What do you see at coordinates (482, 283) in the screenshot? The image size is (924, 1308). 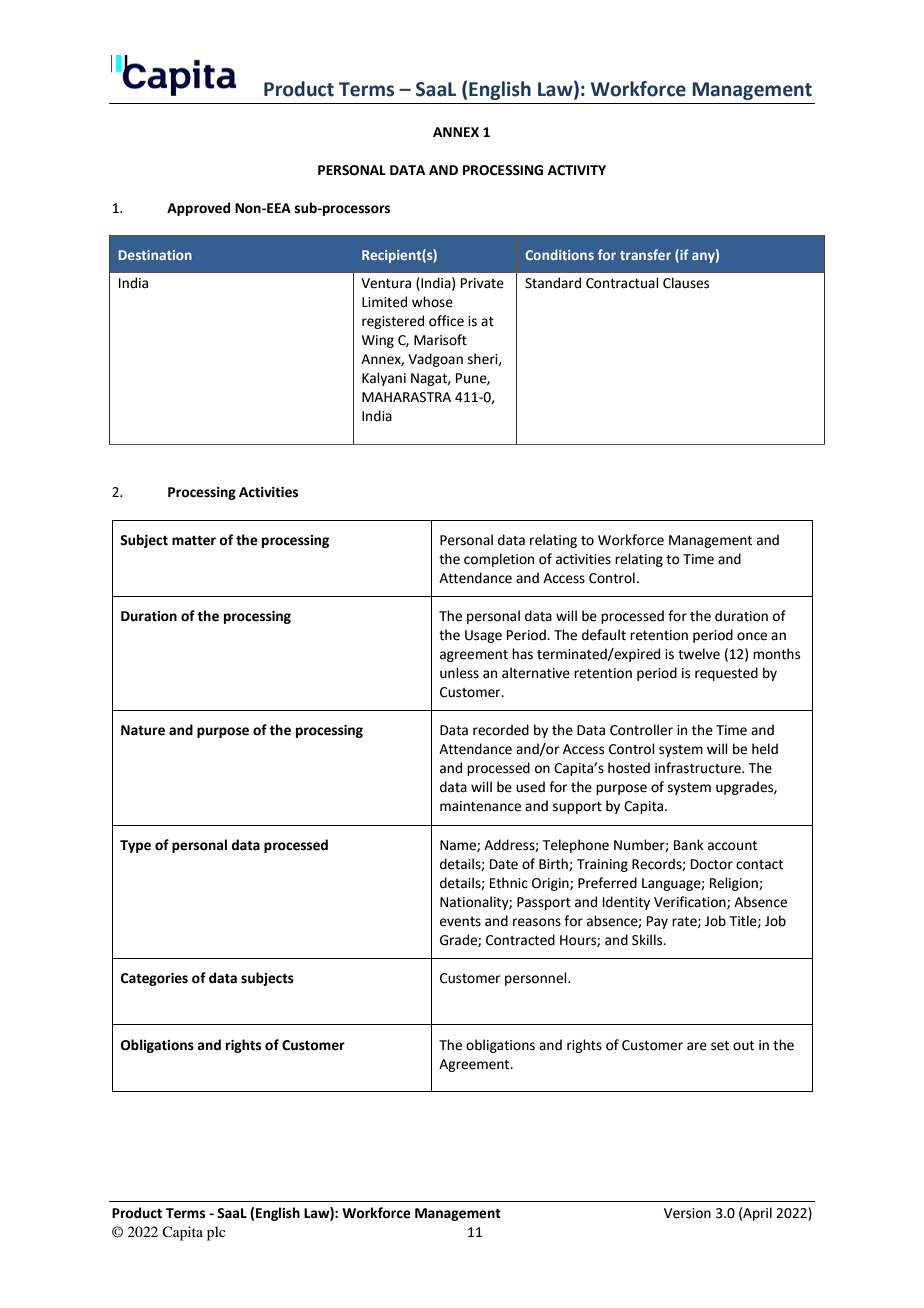 I see `Private` at bounding box center [482, 283].
